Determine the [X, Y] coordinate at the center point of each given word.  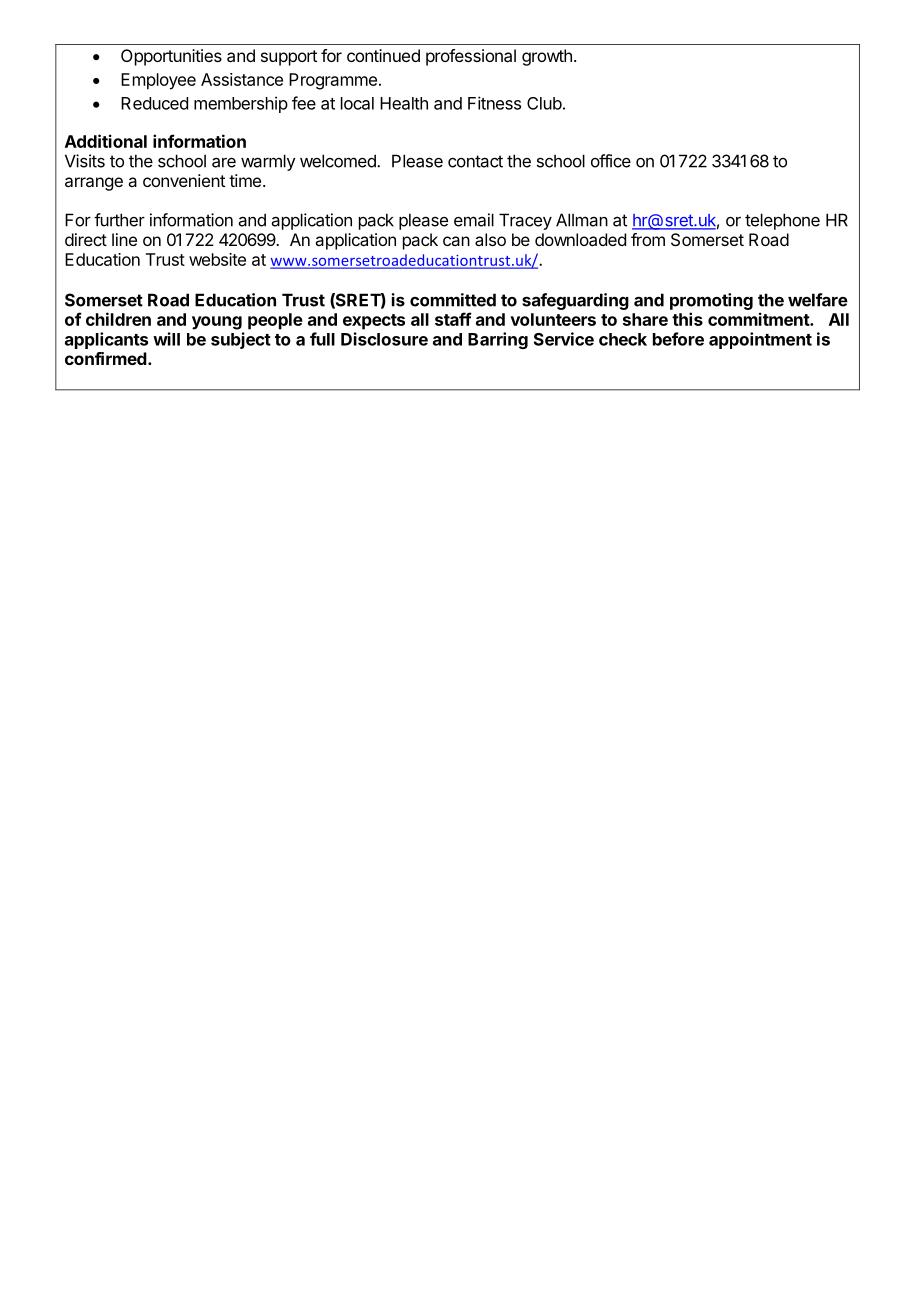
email [474, 220]
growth [547, 57]
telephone [782, 221]
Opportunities [171, 57]
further [119, 220]
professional [471, 57]
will [166, 339]
